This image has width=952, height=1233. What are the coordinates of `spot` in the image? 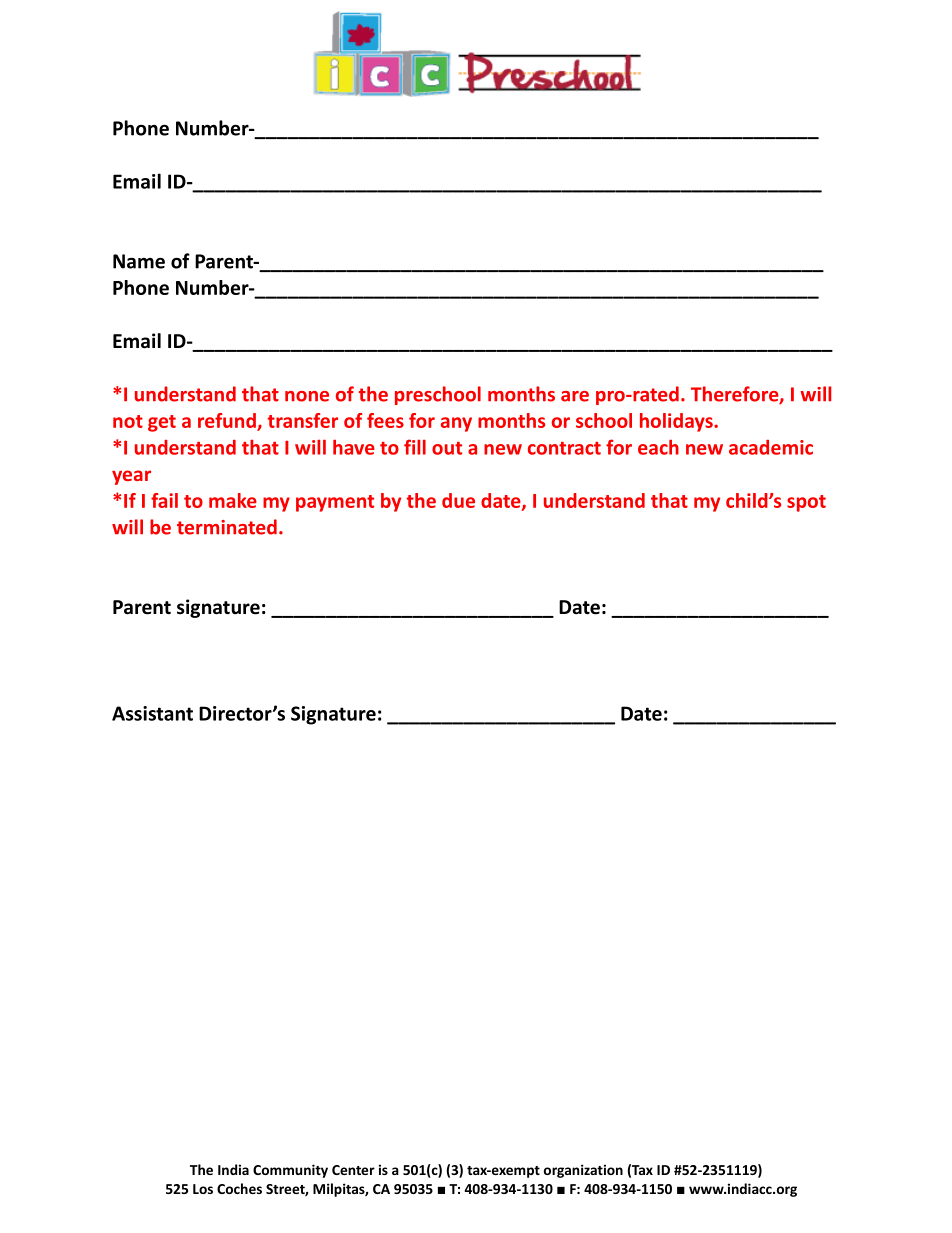 It's located at (806, 503).
